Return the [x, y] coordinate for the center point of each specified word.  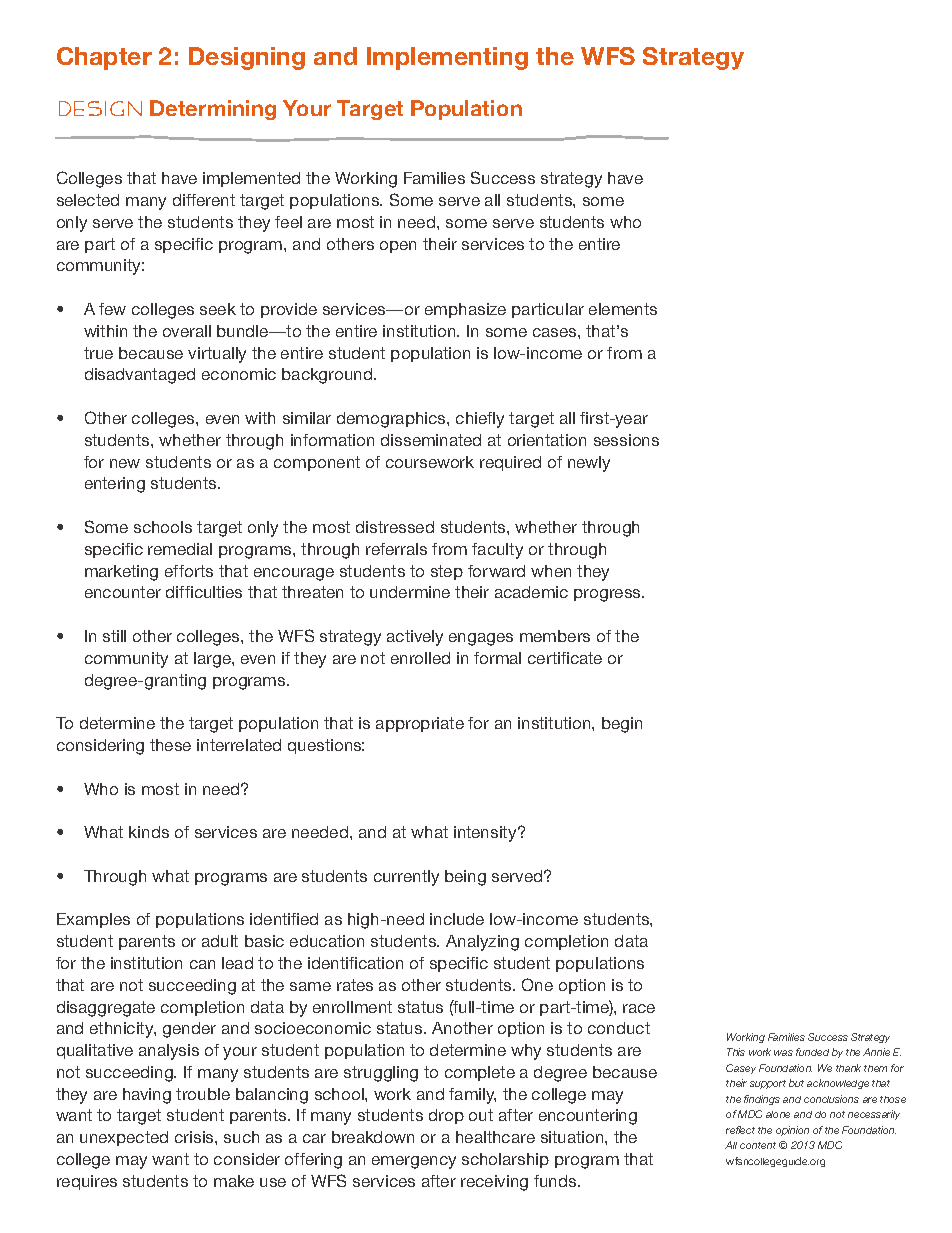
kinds [149, 832]
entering [115, 485]
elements [623, 309]
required [510, 463]
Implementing [447, 58]
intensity [487, 834]
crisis [195, 1137]
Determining [213, 110]
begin [622, 725]
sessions [626, 440]
